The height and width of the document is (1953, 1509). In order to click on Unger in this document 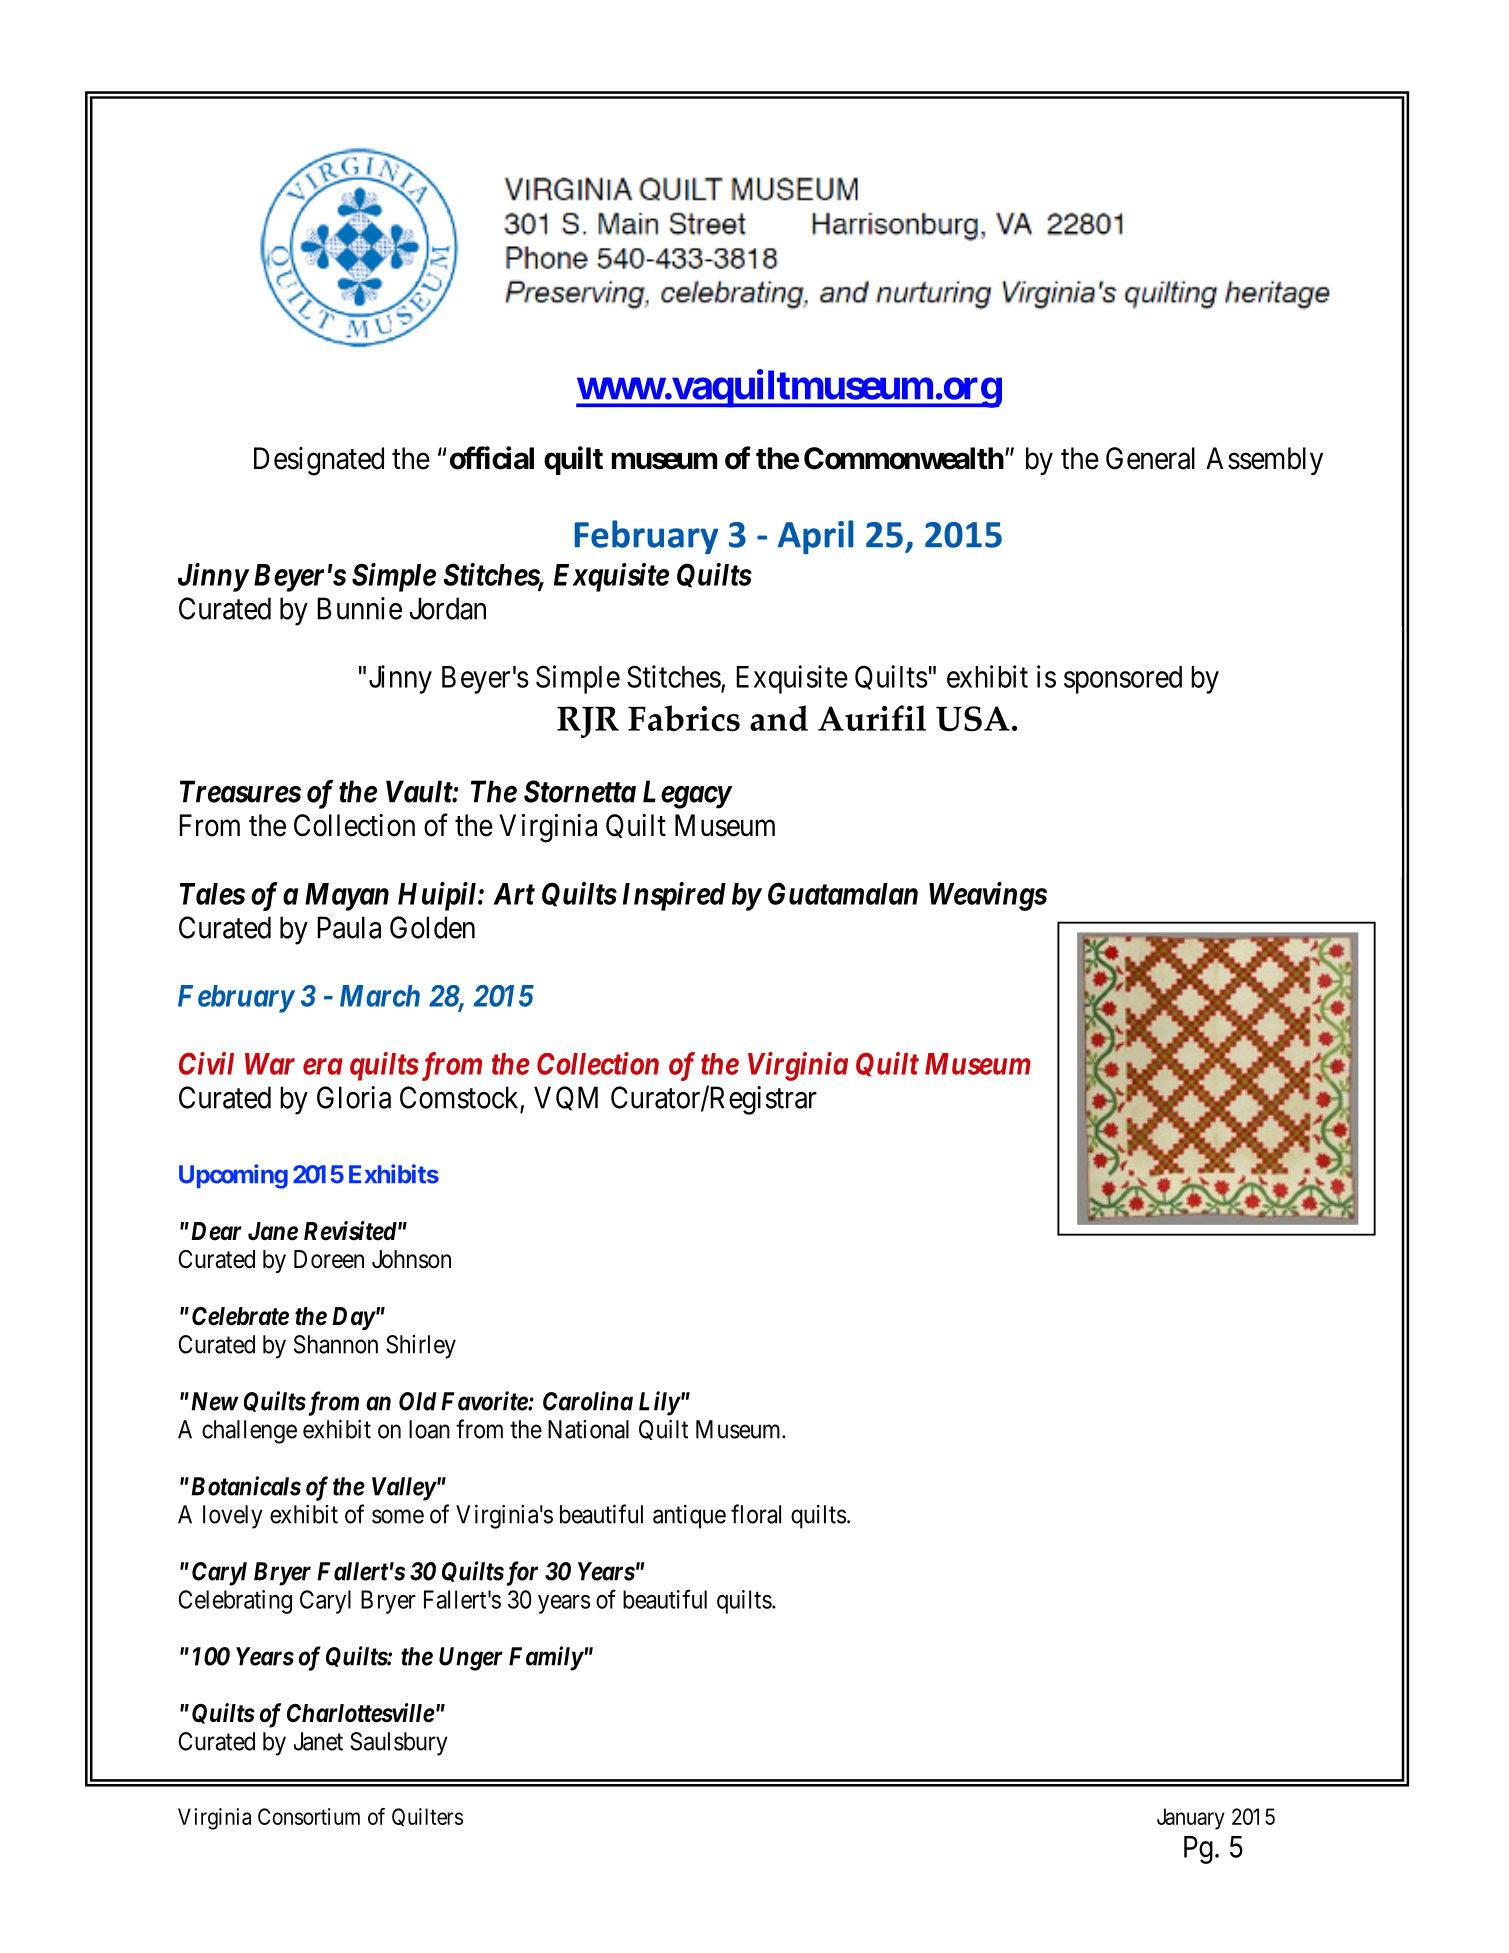, I will do `click(471, 1659)`.
